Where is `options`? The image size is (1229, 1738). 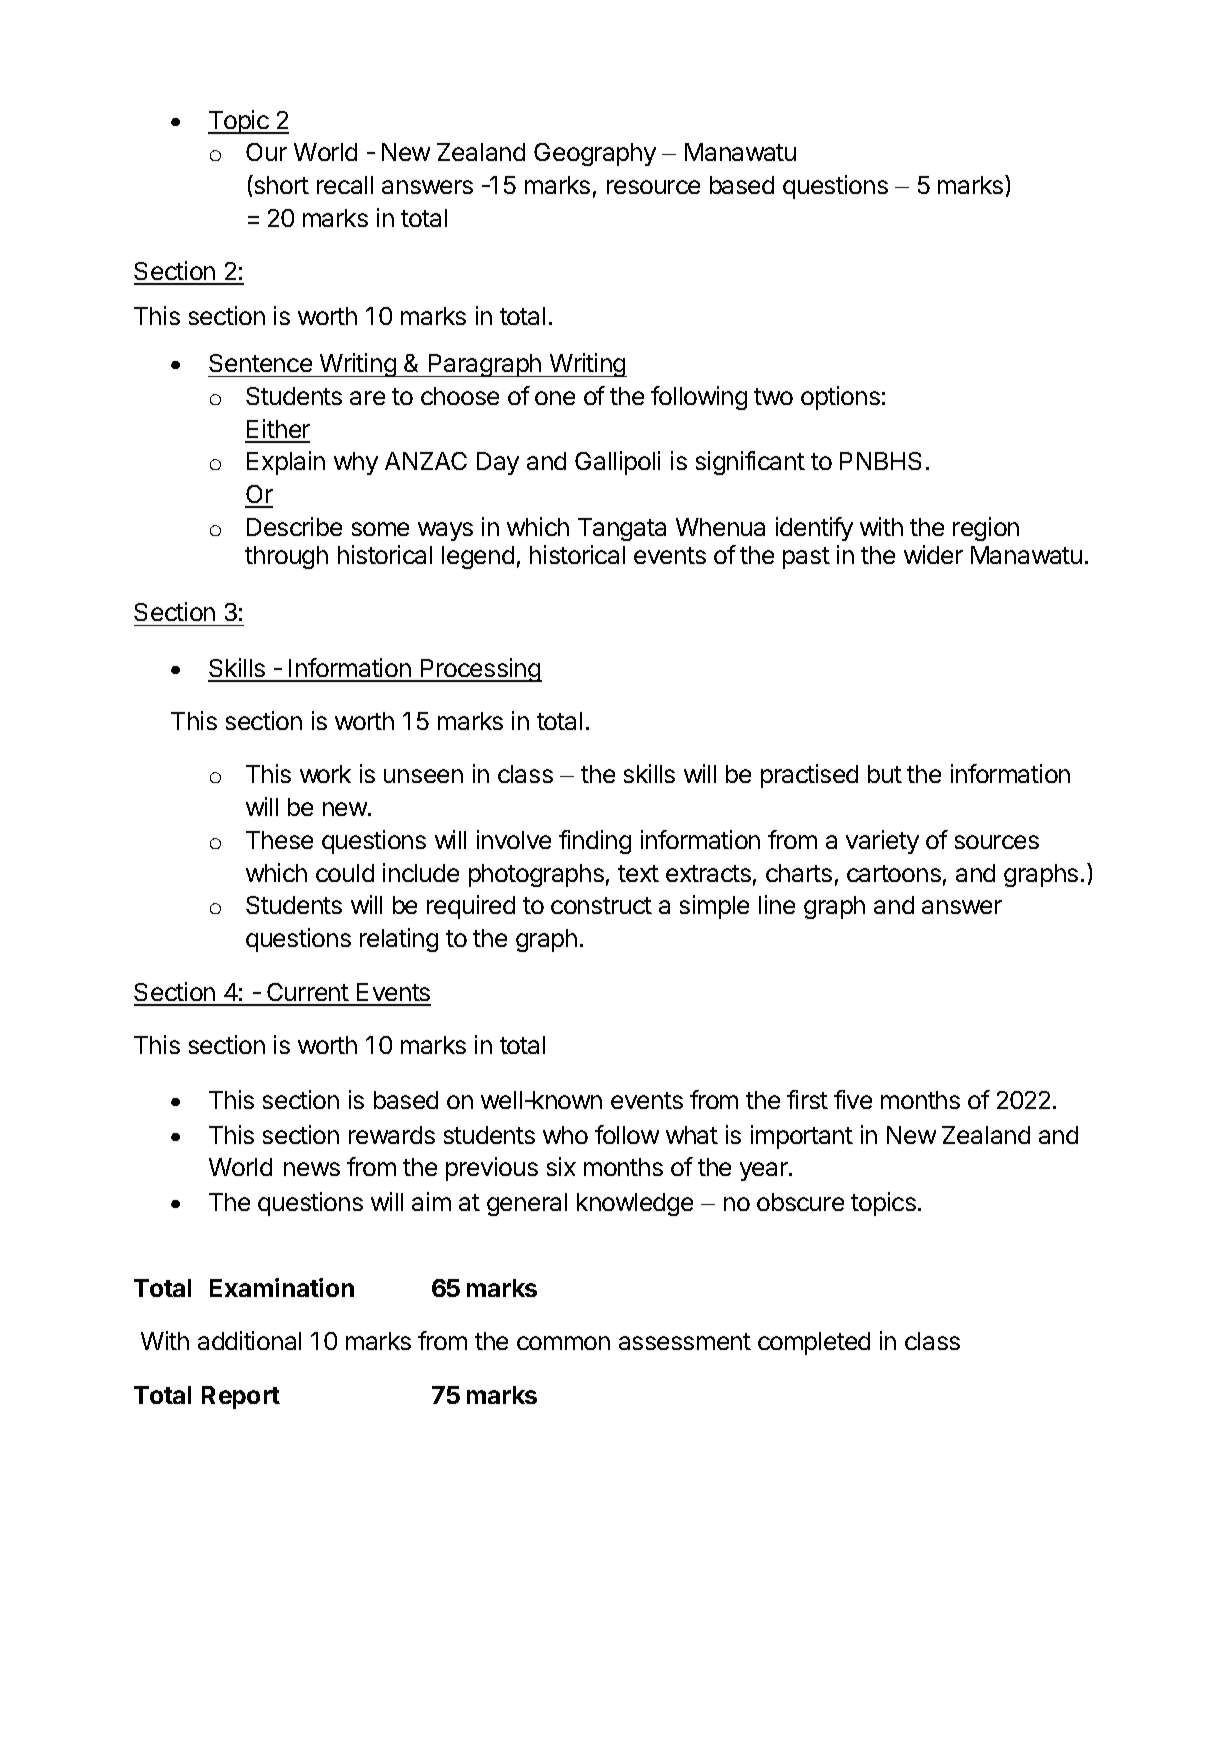
options is located at coordinates (840, 398).
